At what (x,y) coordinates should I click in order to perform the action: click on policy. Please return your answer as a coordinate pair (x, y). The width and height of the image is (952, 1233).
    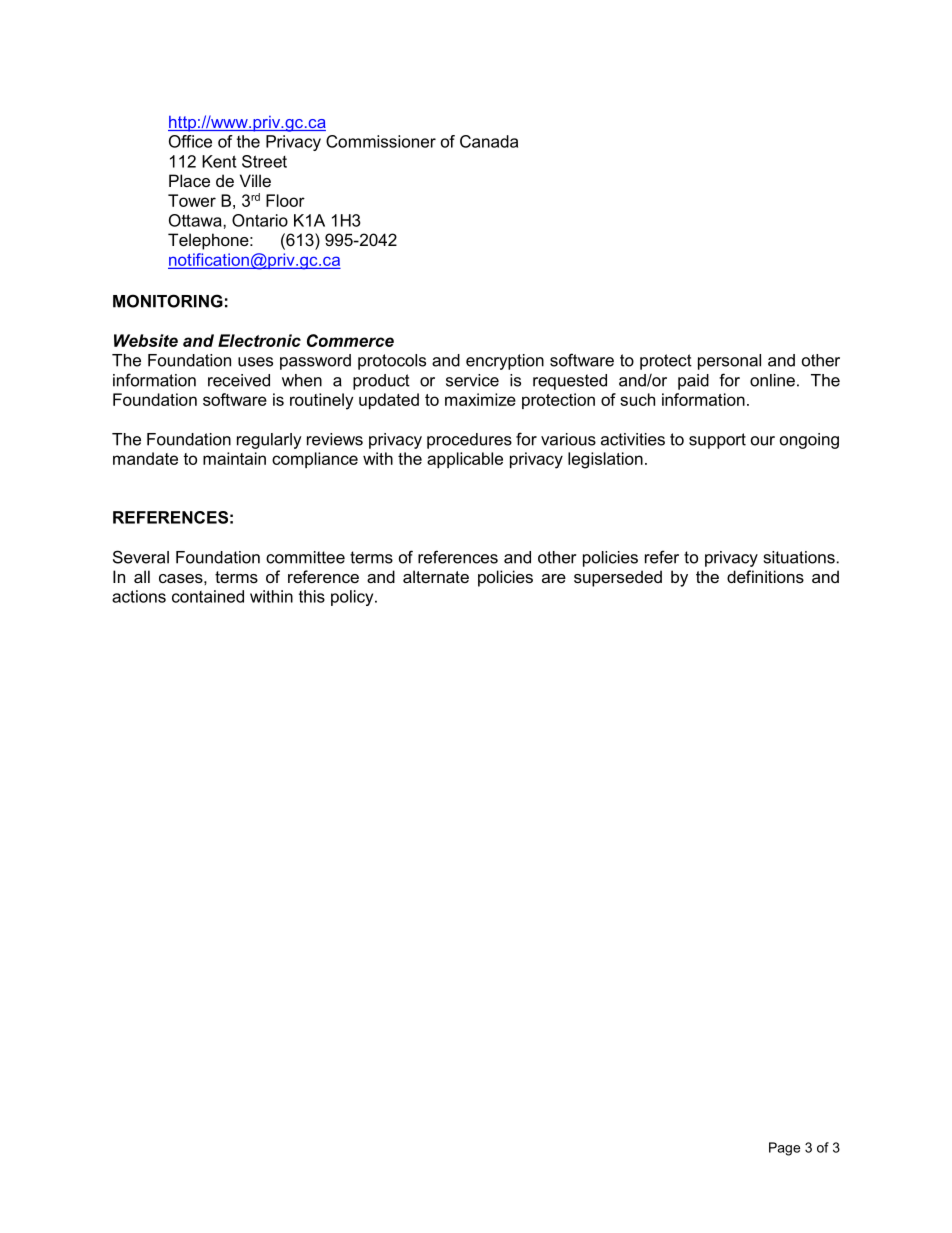
    Looking at the image, I should click on (353, 598).
